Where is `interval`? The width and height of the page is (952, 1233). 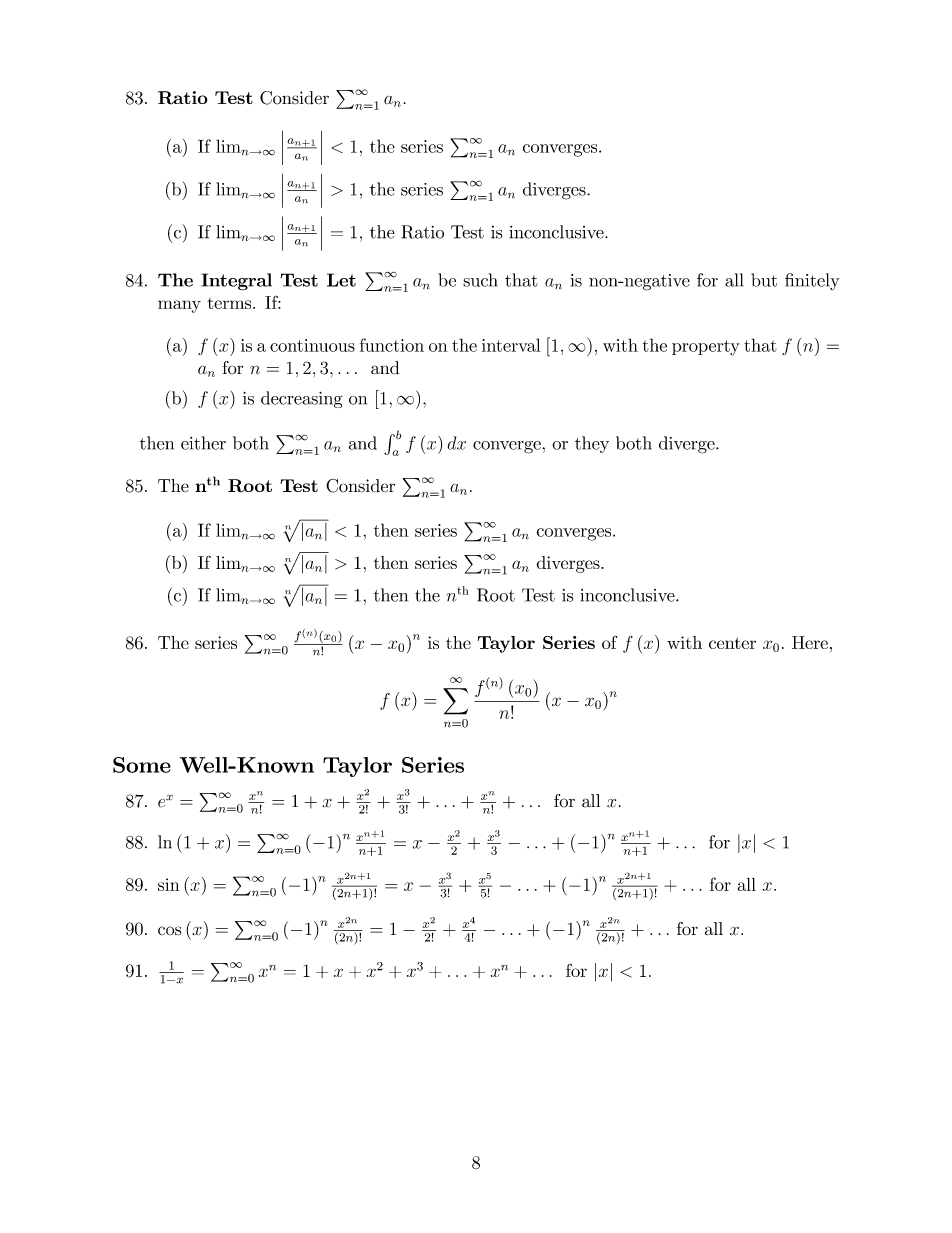 interval is located at coordinates (511, 345).
